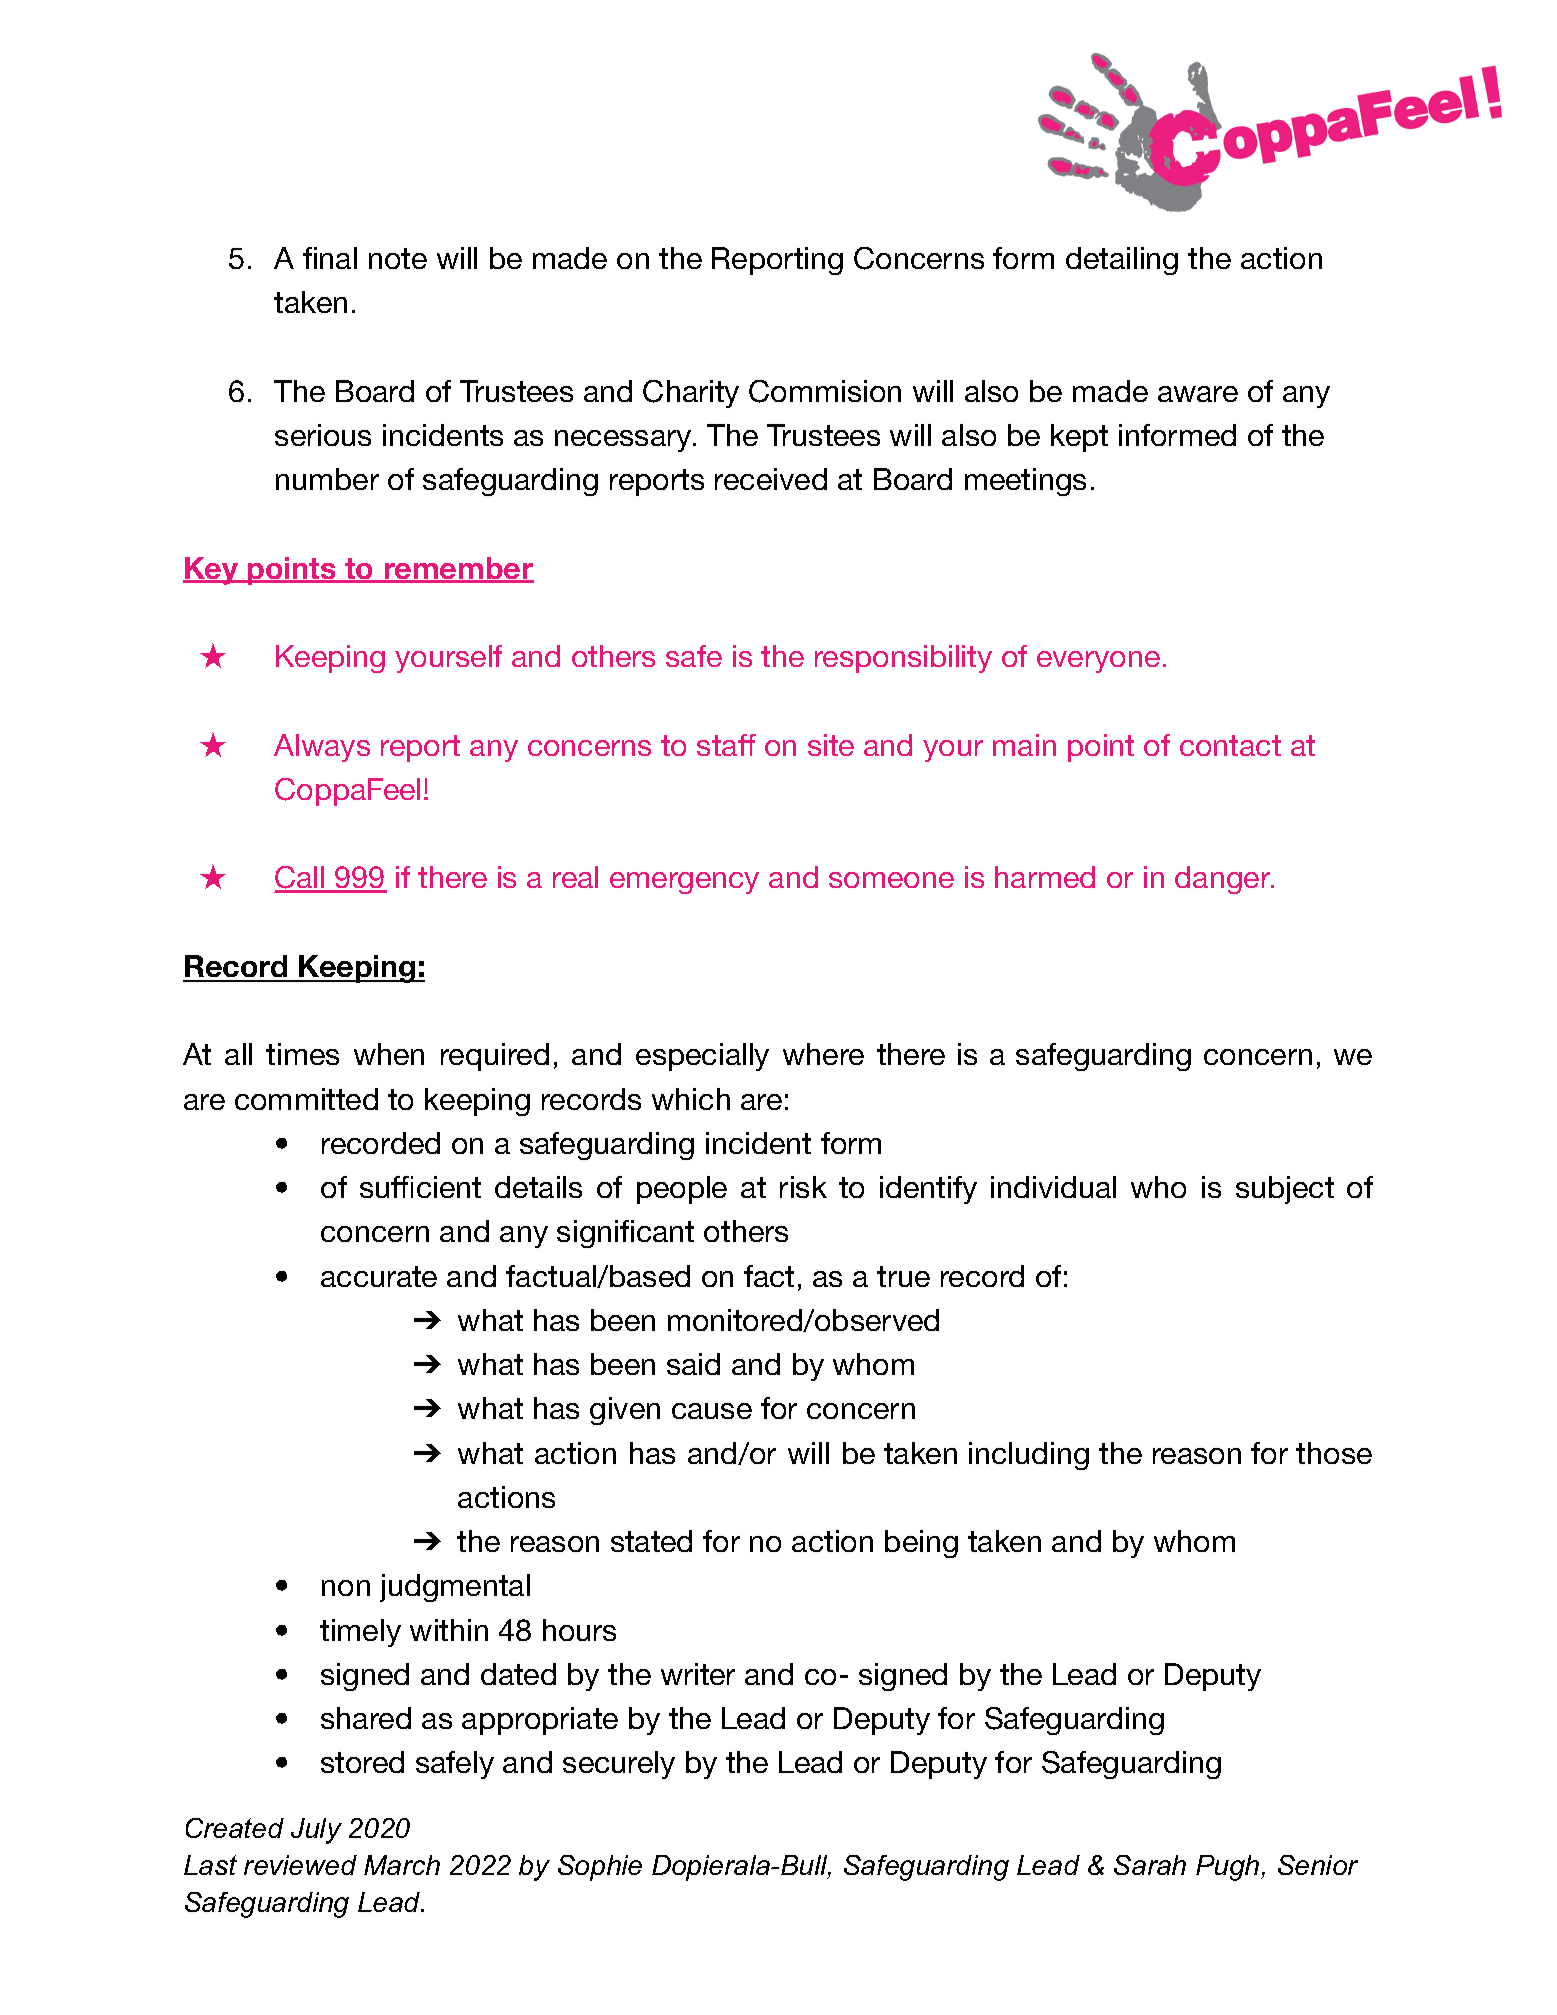  Describe the element at coordinates (825, 391) in the screenshot. I see `Commision` at that location.
